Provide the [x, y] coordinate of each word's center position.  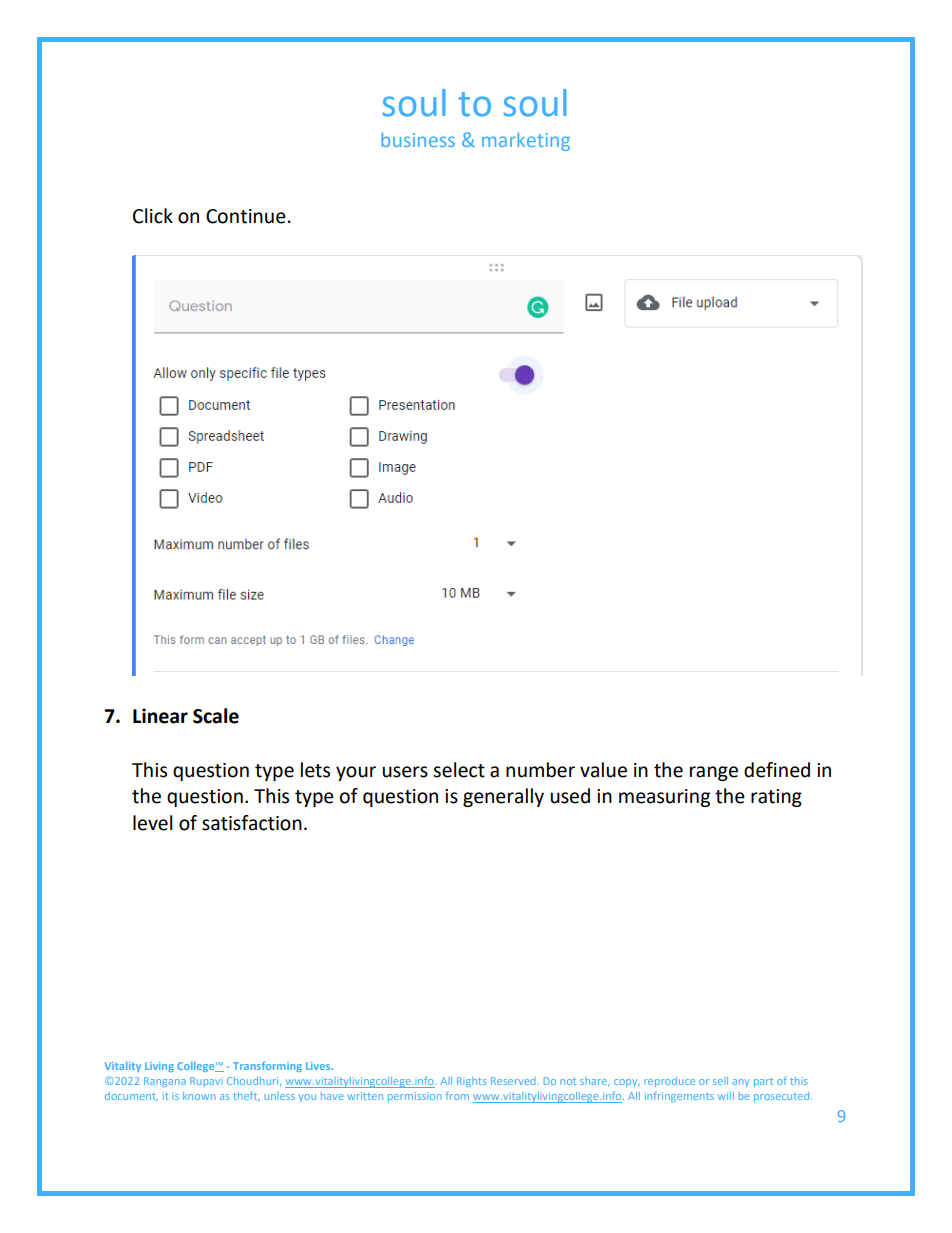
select [459, 770]
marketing [526, 141]
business [418, 139]
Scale [216, 716]
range [714, 773]
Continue [246, 216]
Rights [472, 1082]
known [199, 1096]
